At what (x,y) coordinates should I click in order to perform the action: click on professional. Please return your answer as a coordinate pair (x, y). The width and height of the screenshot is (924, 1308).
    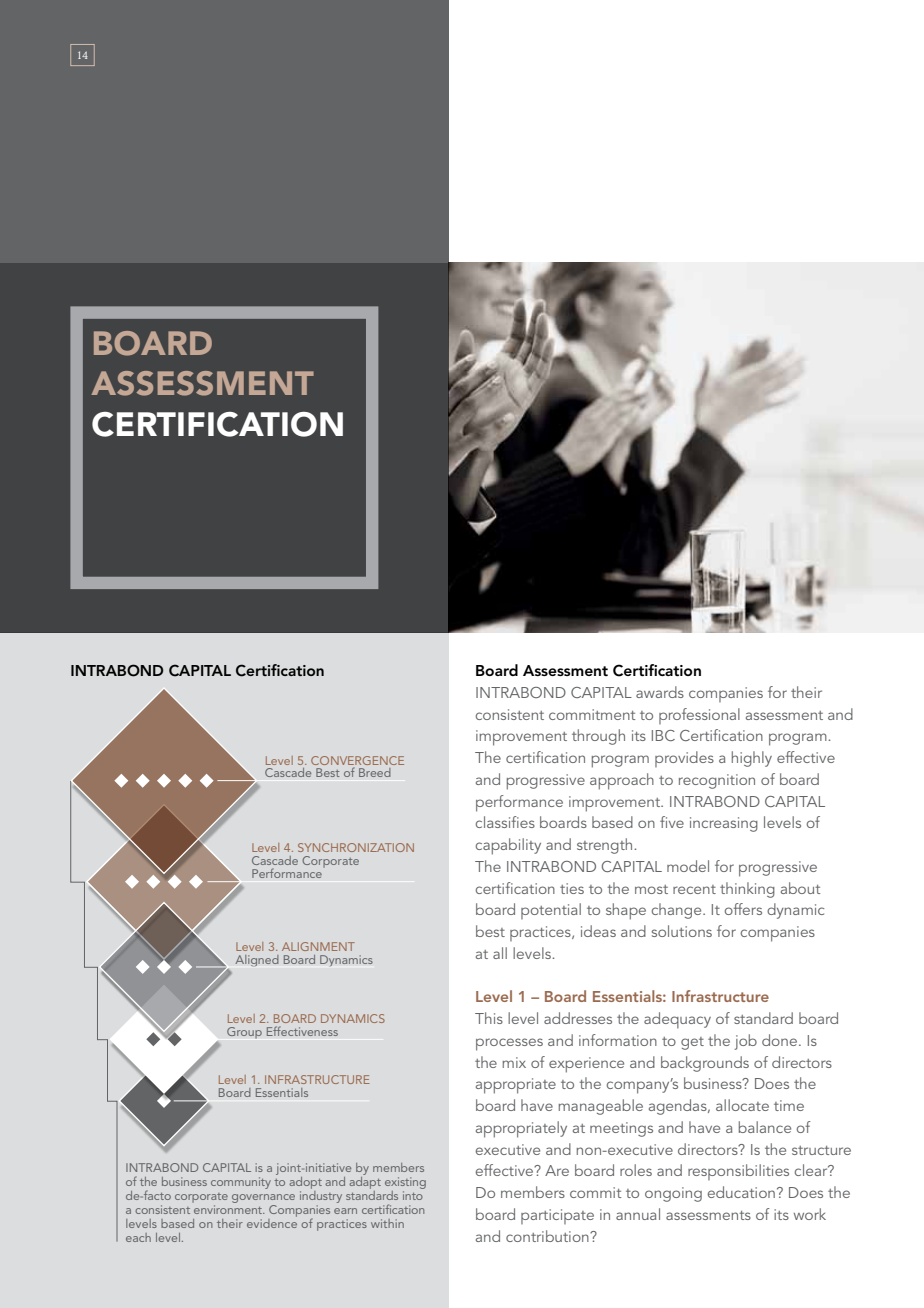
    Looking at the image, I should click on (699, 716).
